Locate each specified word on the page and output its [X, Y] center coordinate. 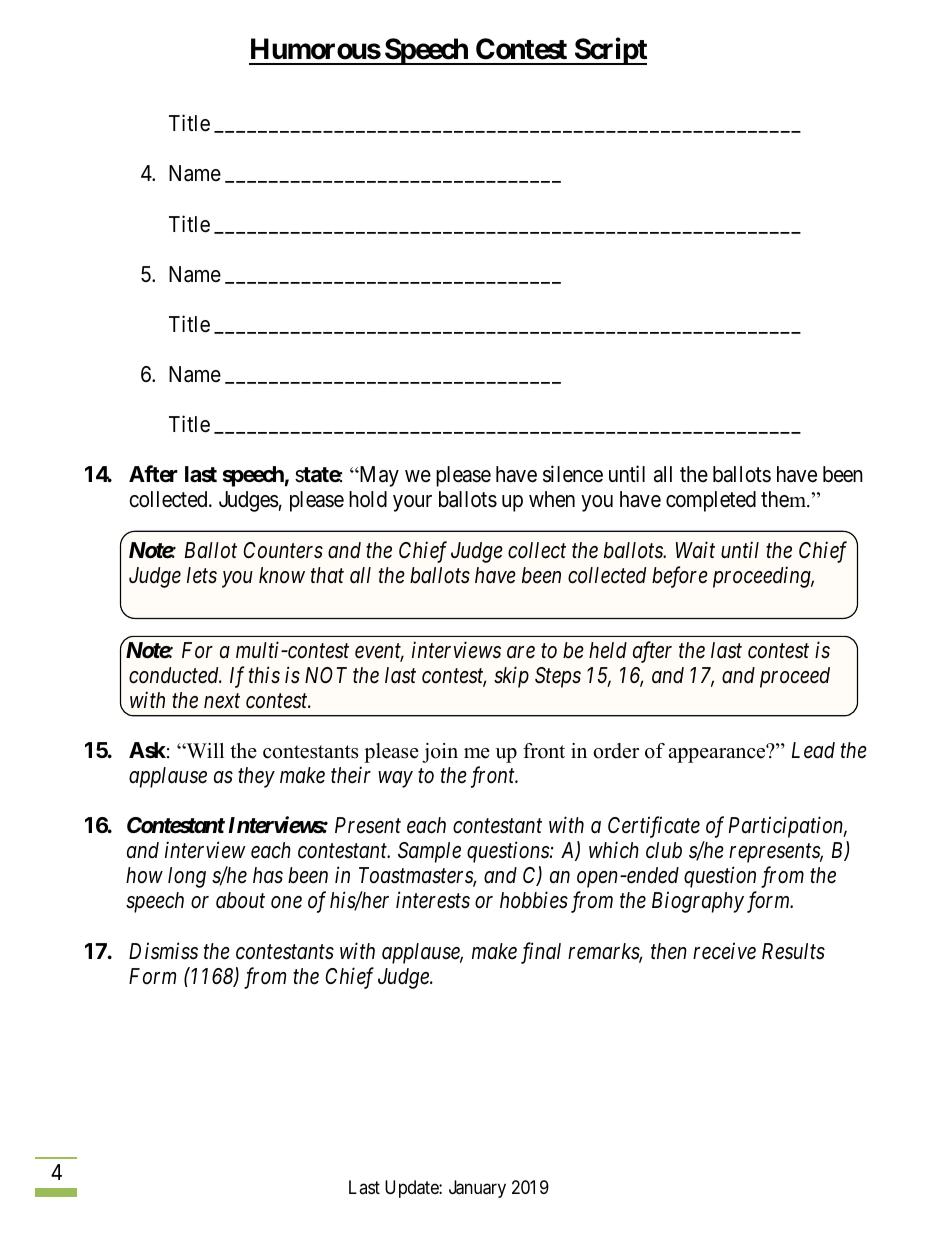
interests [433, 900]
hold [368, 499]
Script [609, 51]
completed [711, 501]
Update [412, 1189]
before [680, 577]
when [552, 499]
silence [573, 474]
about [240, 900]
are [521, 652]
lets [202, 575]
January [477, 1189]
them [784, 499]
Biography [698, 902]
